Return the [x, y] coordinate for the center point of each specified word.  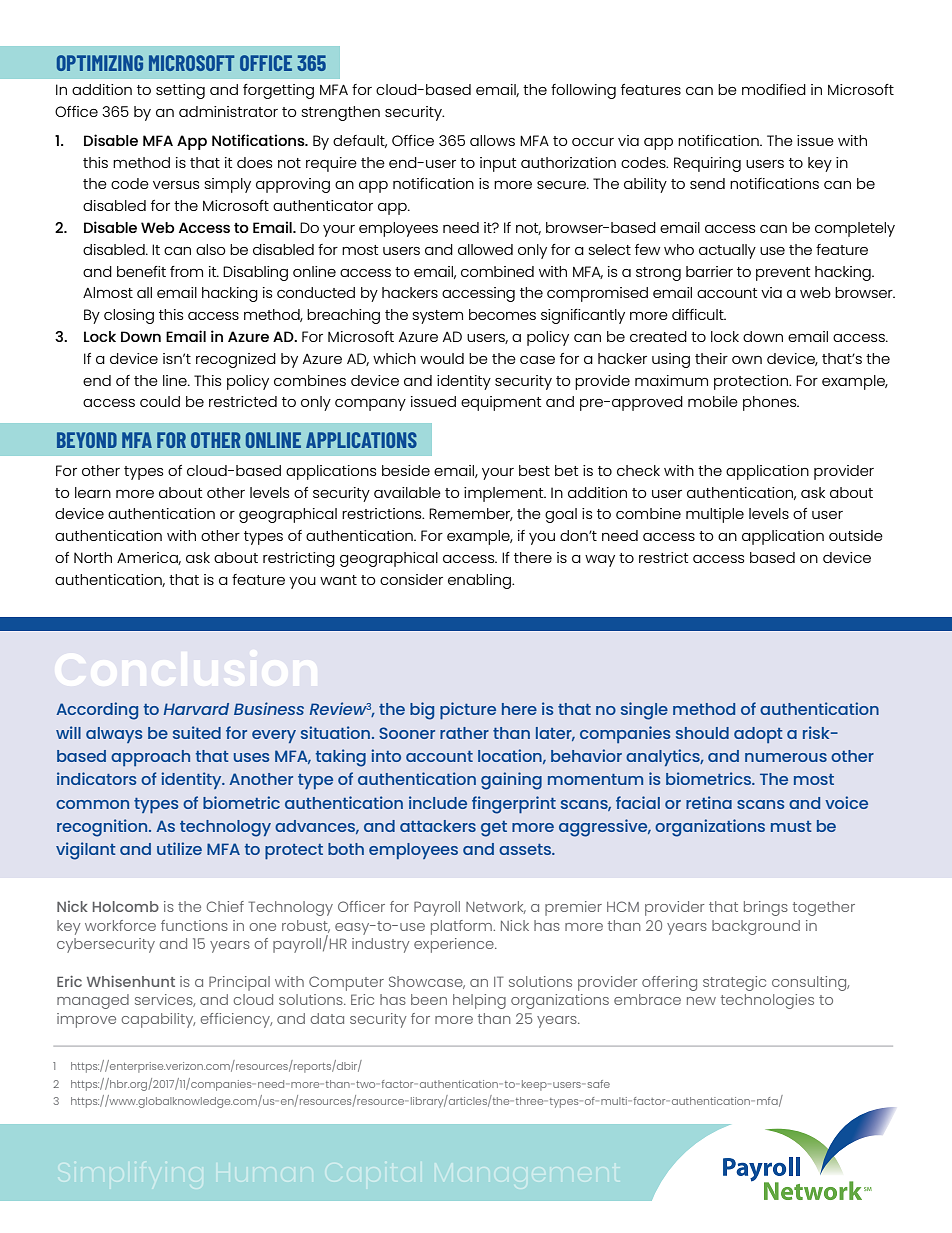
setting [180, 91]
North [93, 557]
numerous [786, 757]
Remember [471, 514]
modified [774, 89]
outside [856, 535]
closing [129, 316]
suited [197, 732]
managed [93, 1001]
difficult [699, 314]
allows [492, 140]
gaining [511, 781]
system [437, 317]
